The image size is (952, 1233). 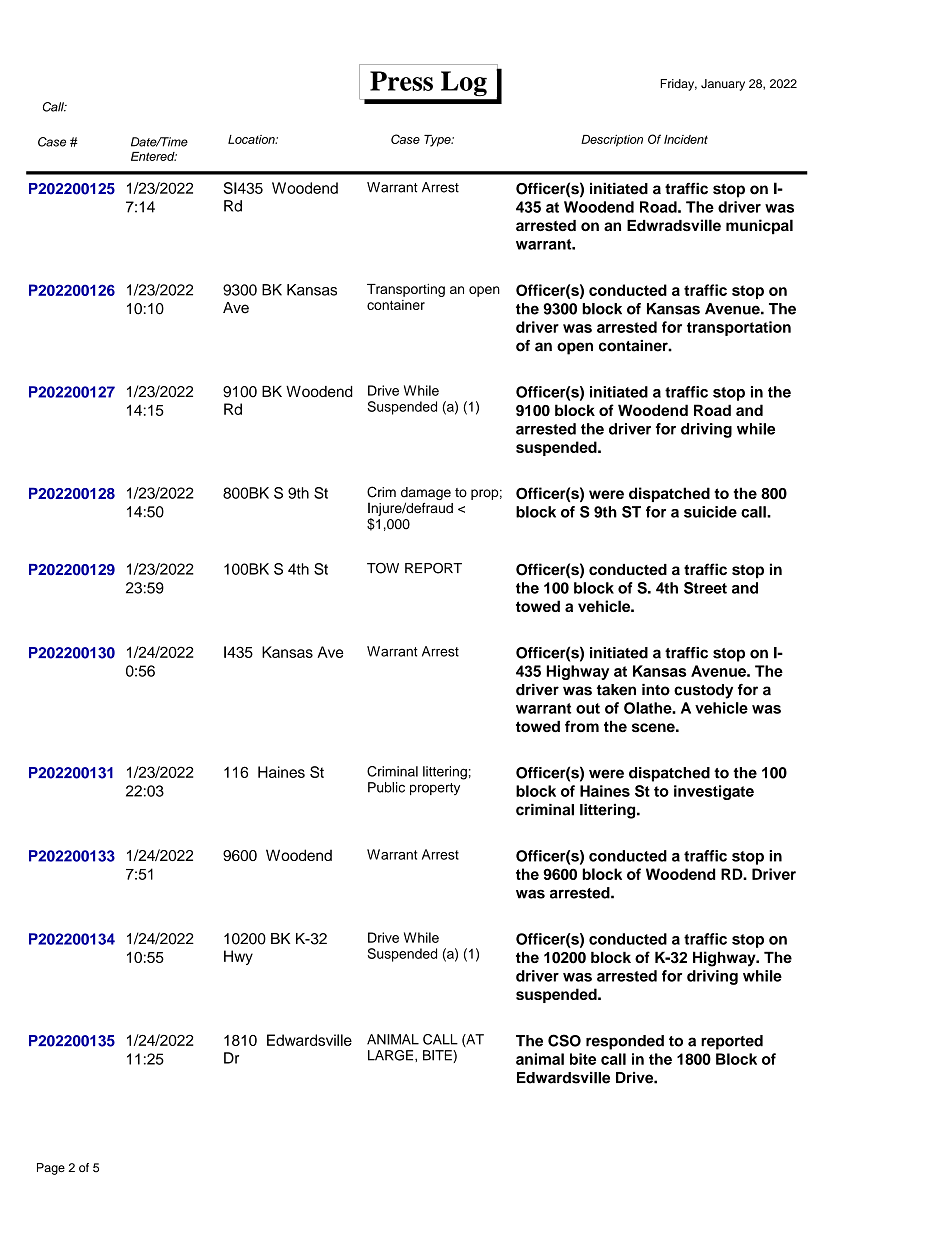 What do you see at coordinates (386, 787) in the document?
I see `Public` at bounding box center [386, 787].
